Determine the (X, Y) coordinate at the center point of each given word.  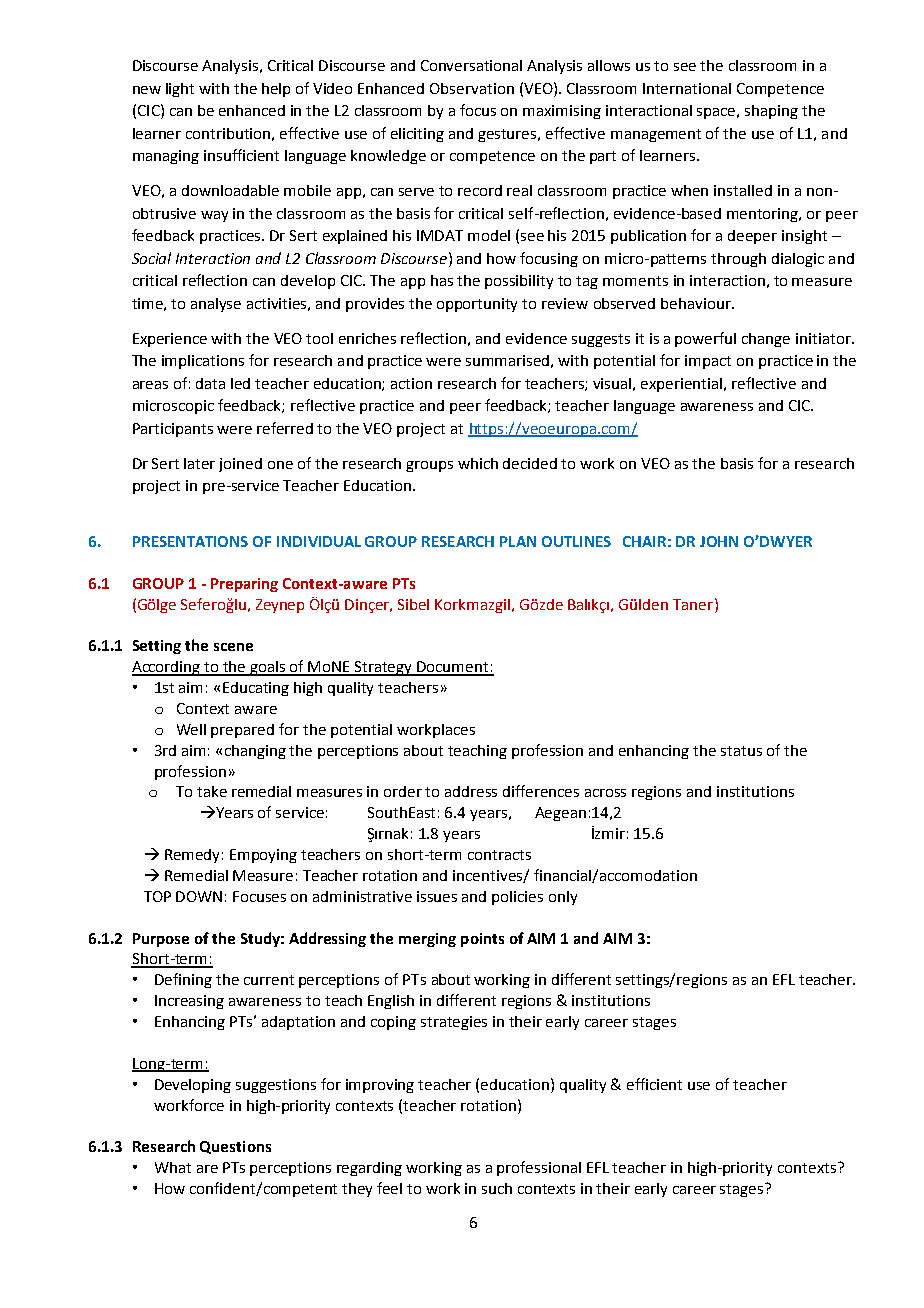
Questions (235, 1147)
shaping (771, 112)
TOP (157, 896)
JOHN (719, 541)
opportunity (477, 305)
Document (453, 668)
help (276, 90)
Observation (472, 88)
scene (233, 647)
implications (203, 362)
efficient (654, 1084)
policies (517, 898)
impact (708, 362)
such (497, 1188)
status (741, 751)
